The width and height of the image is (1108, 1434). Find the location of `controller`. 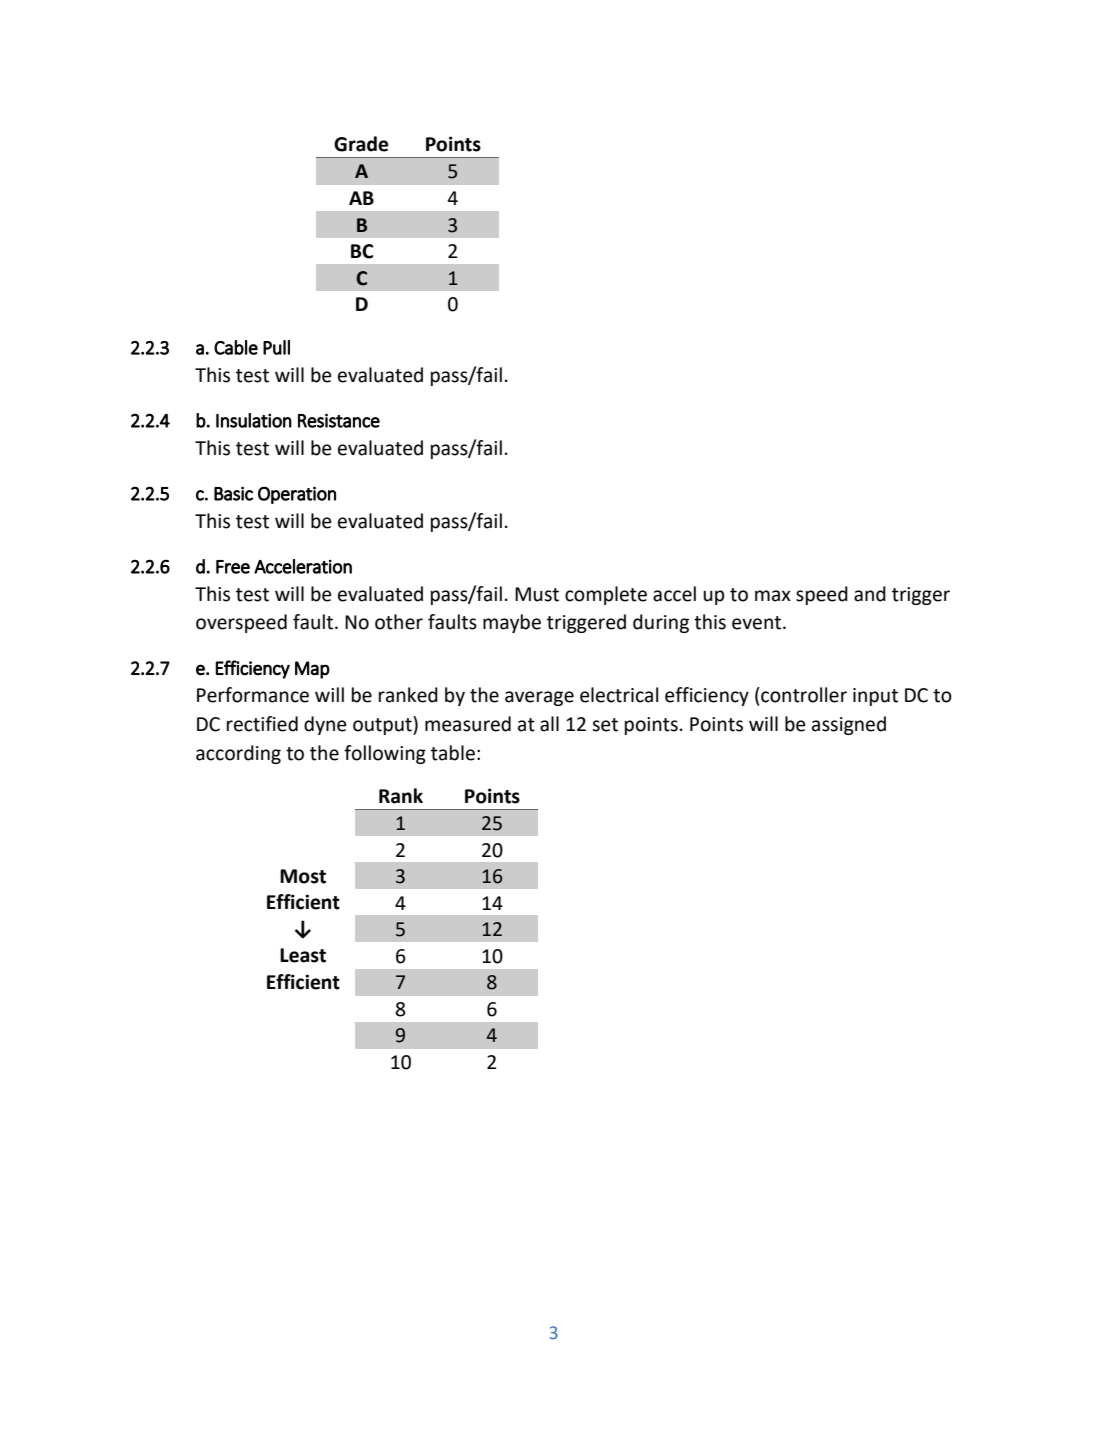

controller is located at coordinates (803, 695).
